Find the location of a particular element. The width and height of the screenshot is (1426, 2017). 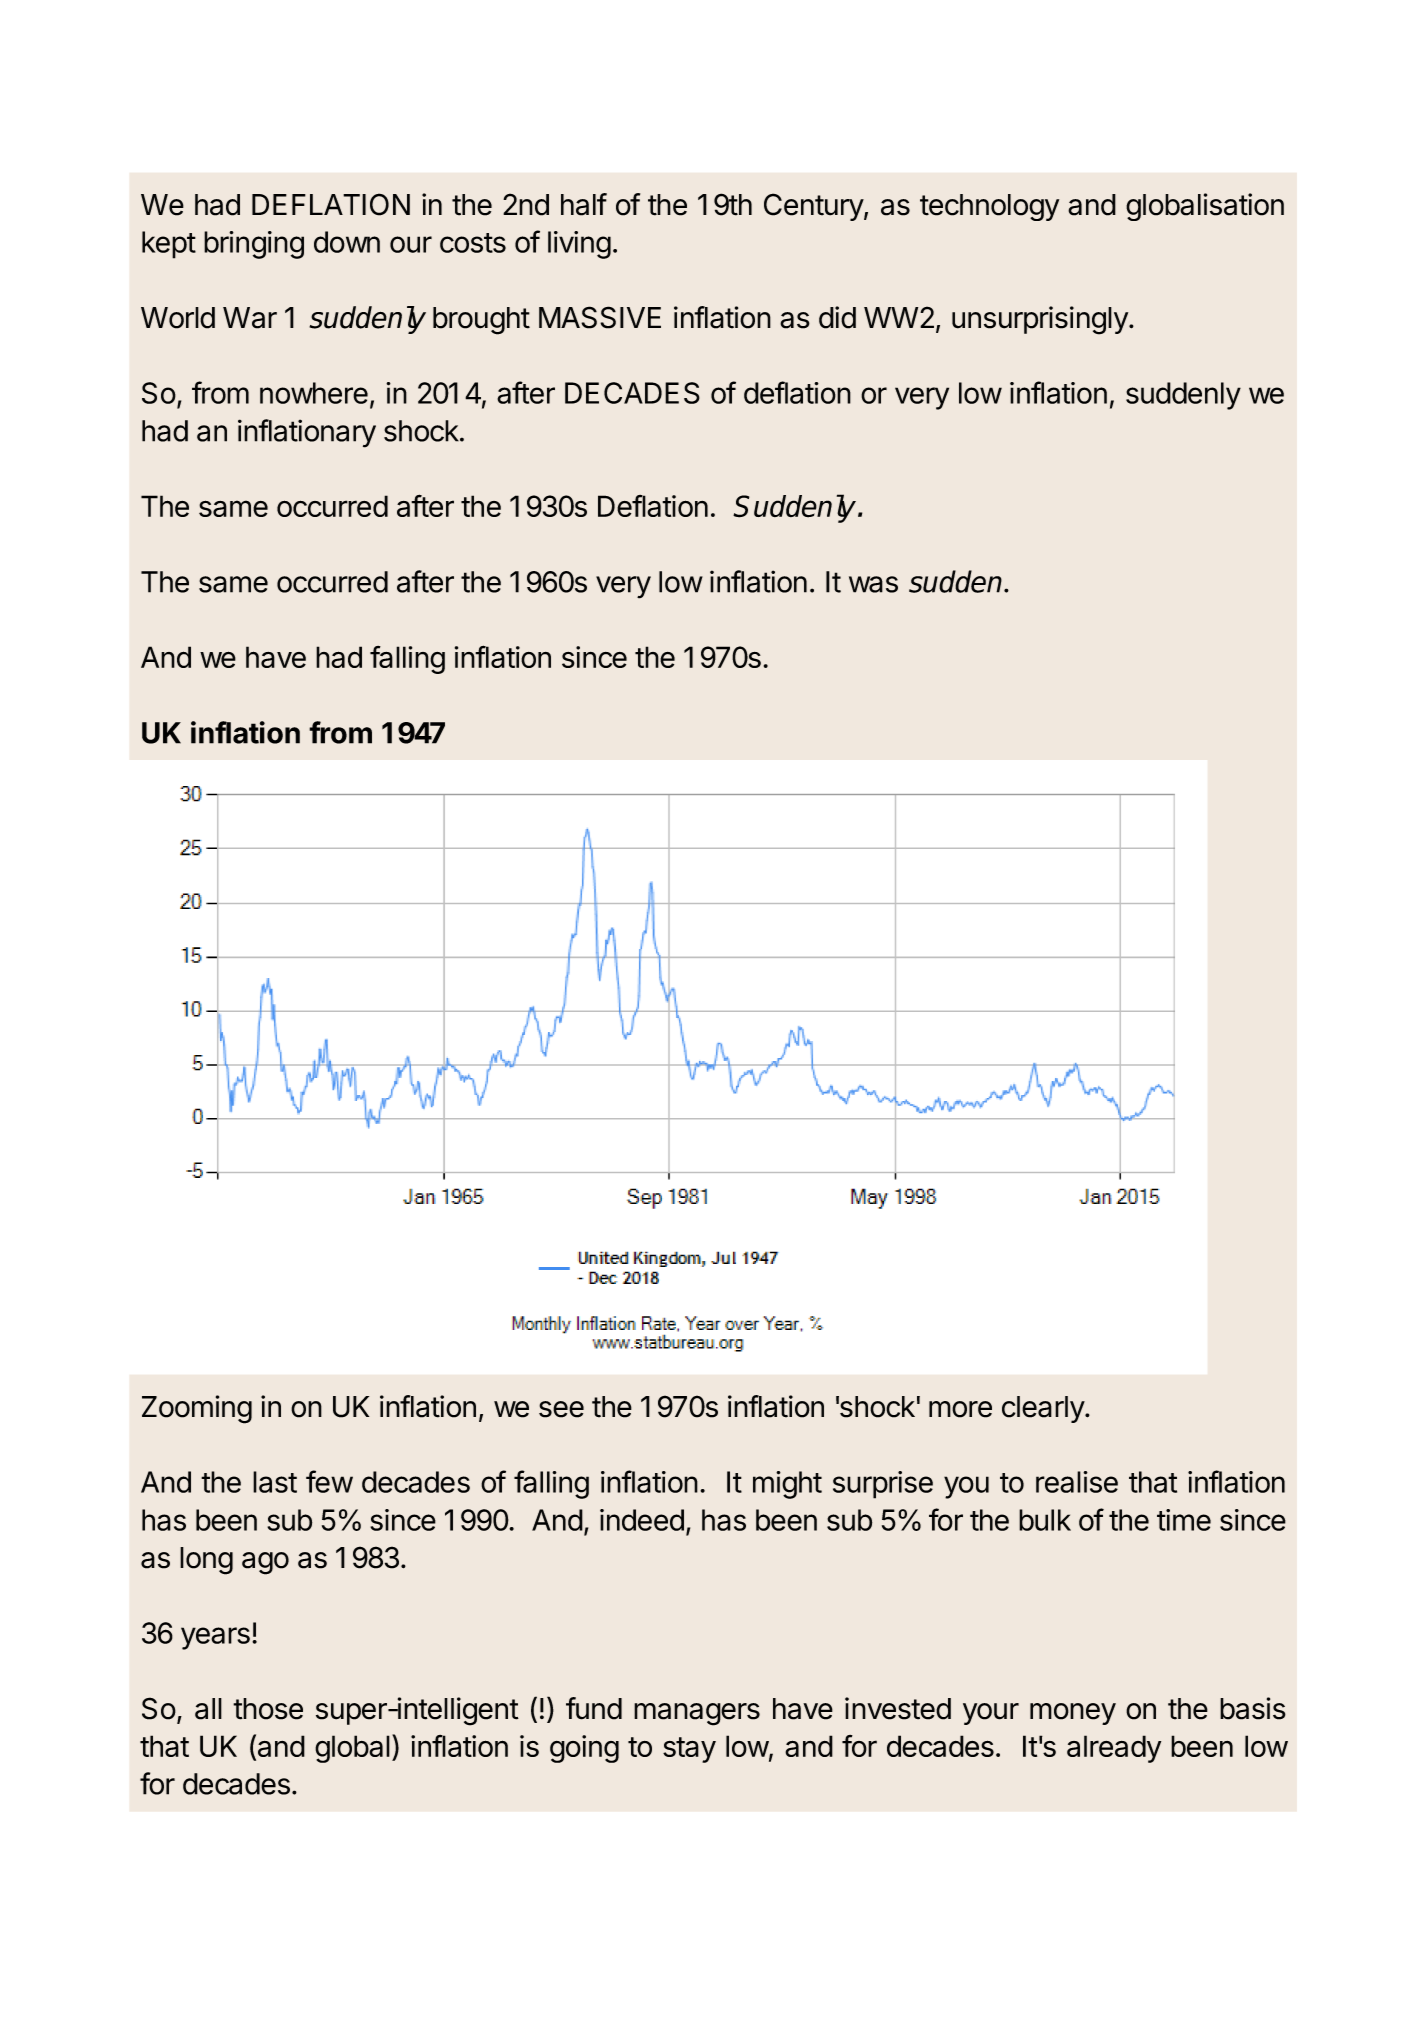

those is located at coordinates (268, 1709).
